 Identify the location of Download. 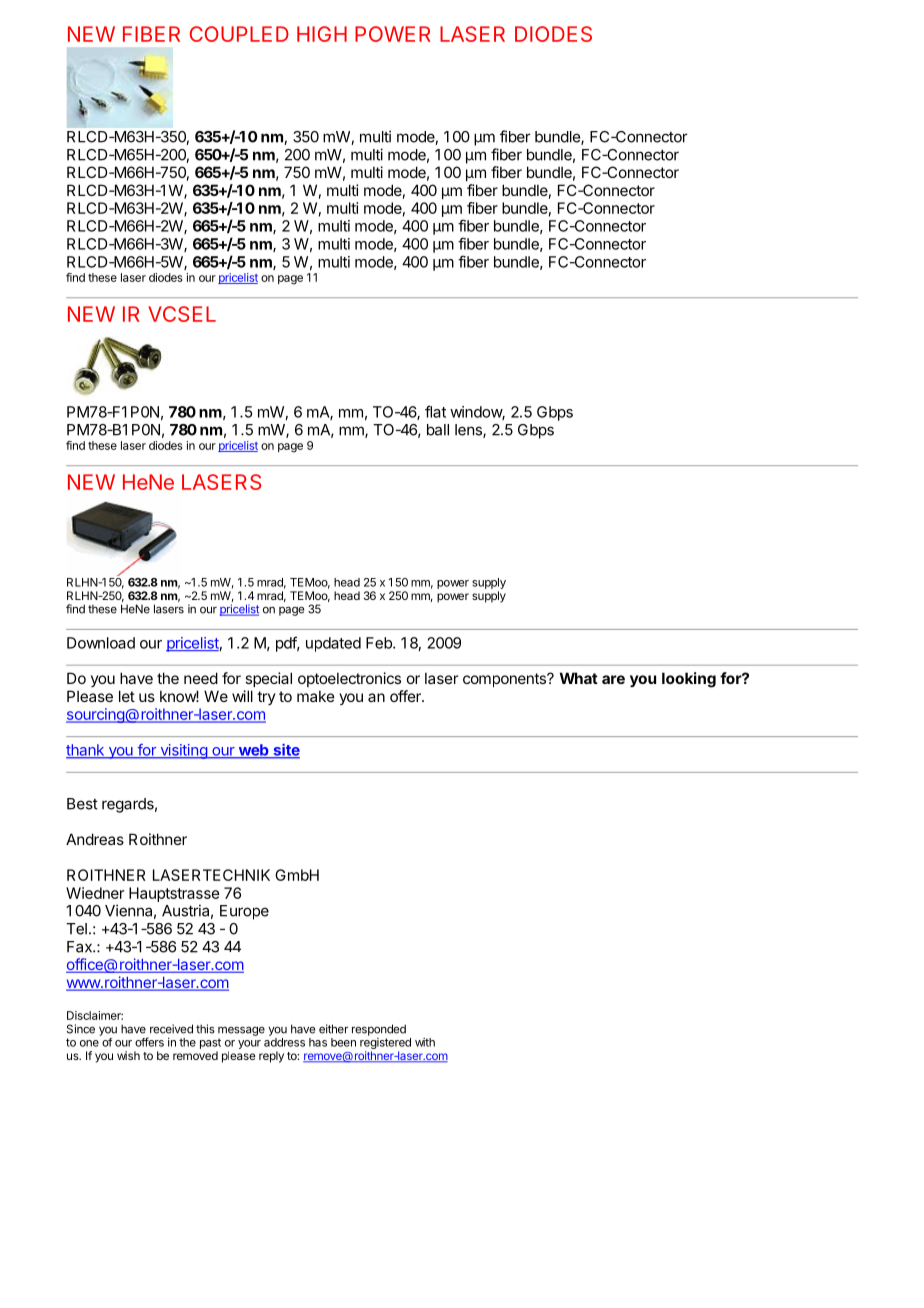
(101, 643).
